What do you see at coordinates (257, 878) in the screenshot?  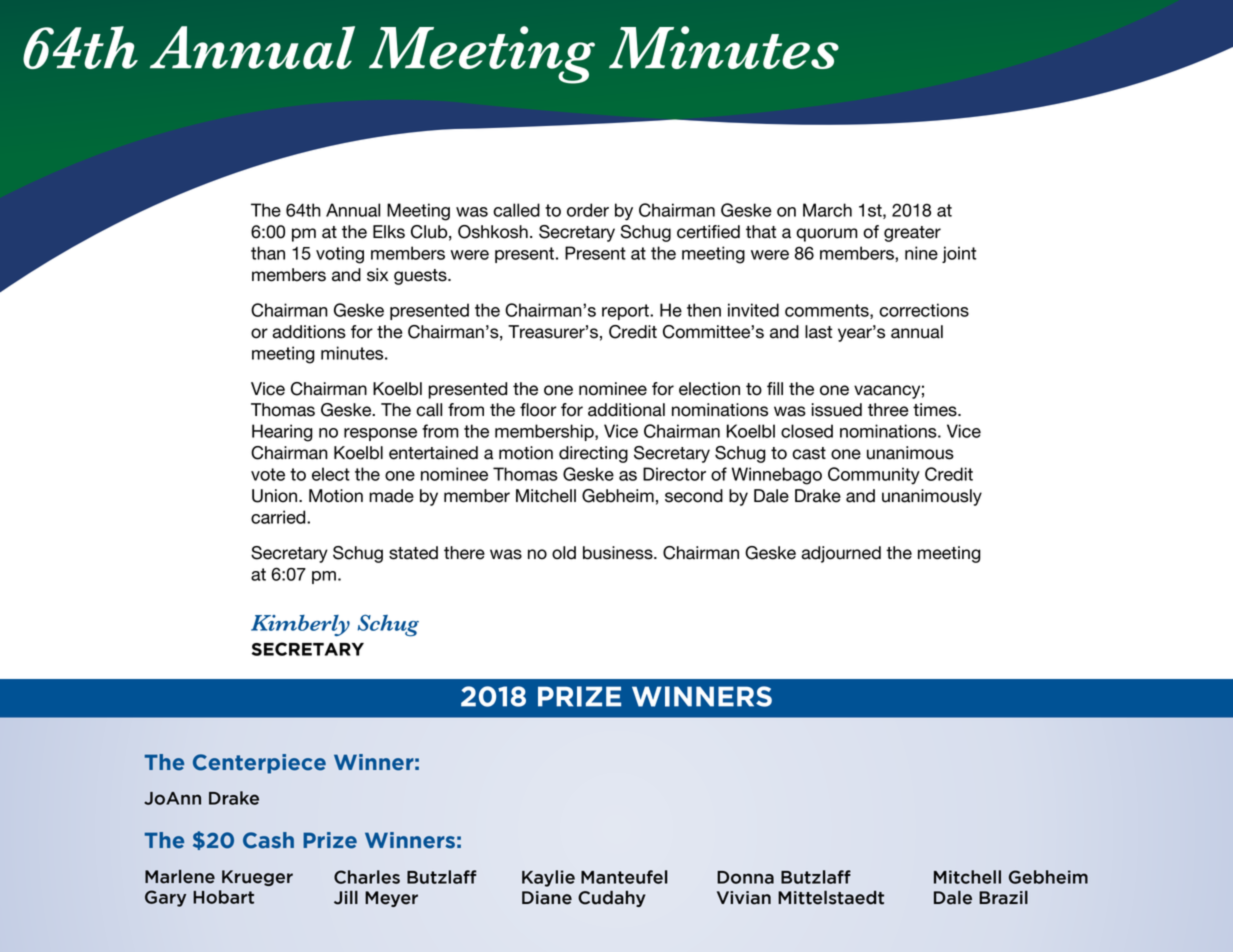 I see `Krueger` at bounding box center [257, 878].
